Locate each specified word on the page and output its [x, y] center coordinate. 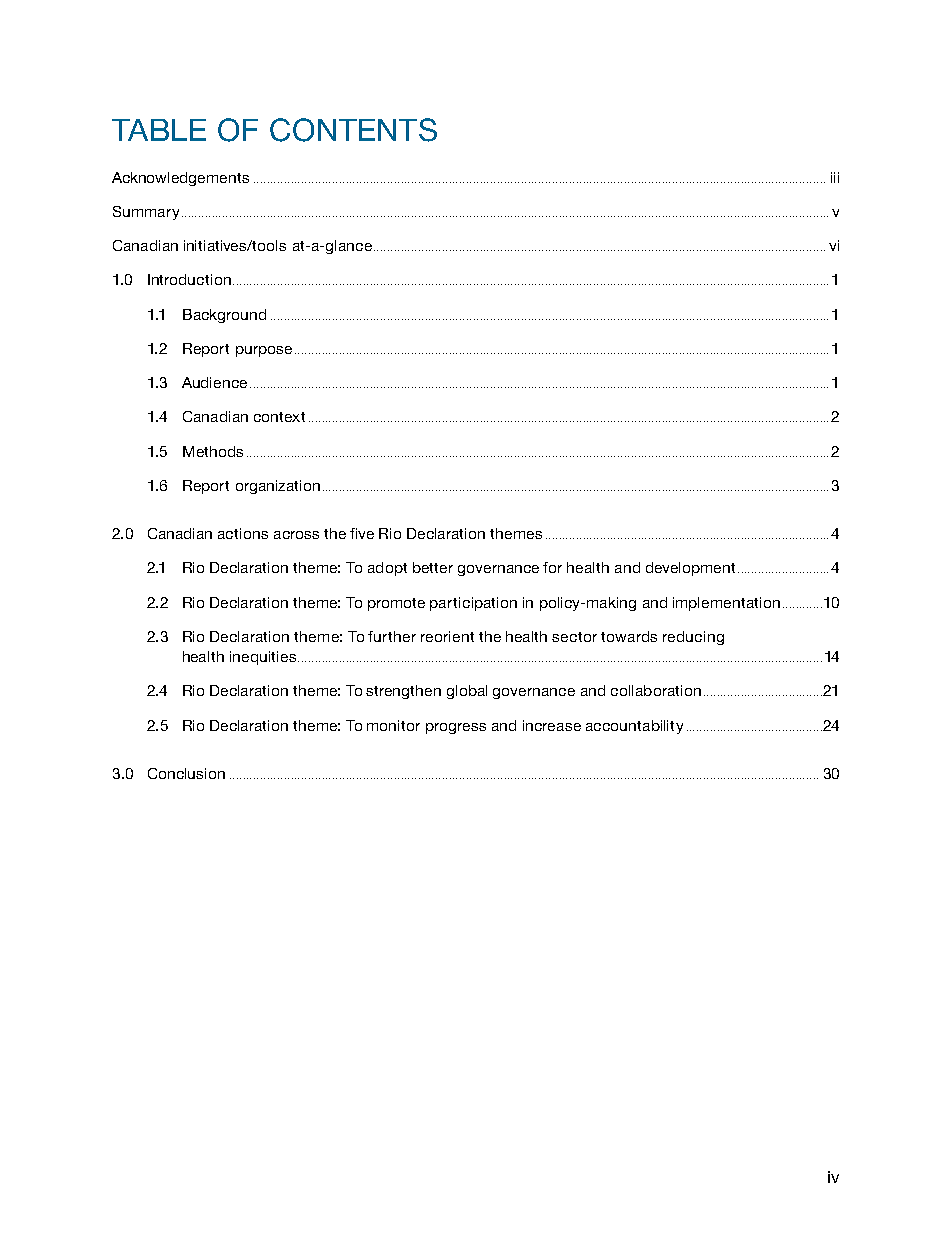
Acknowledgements [180, 179]
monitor [393, 725]
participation [473, 604]
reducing [693, 638]
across [296, 535]
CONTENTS [353, 130]
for [552, 567]
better [433, 567]
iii [835, 177]
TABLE [159, 130]
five [362, 533]
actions [243, 533]
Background [224, 316]
